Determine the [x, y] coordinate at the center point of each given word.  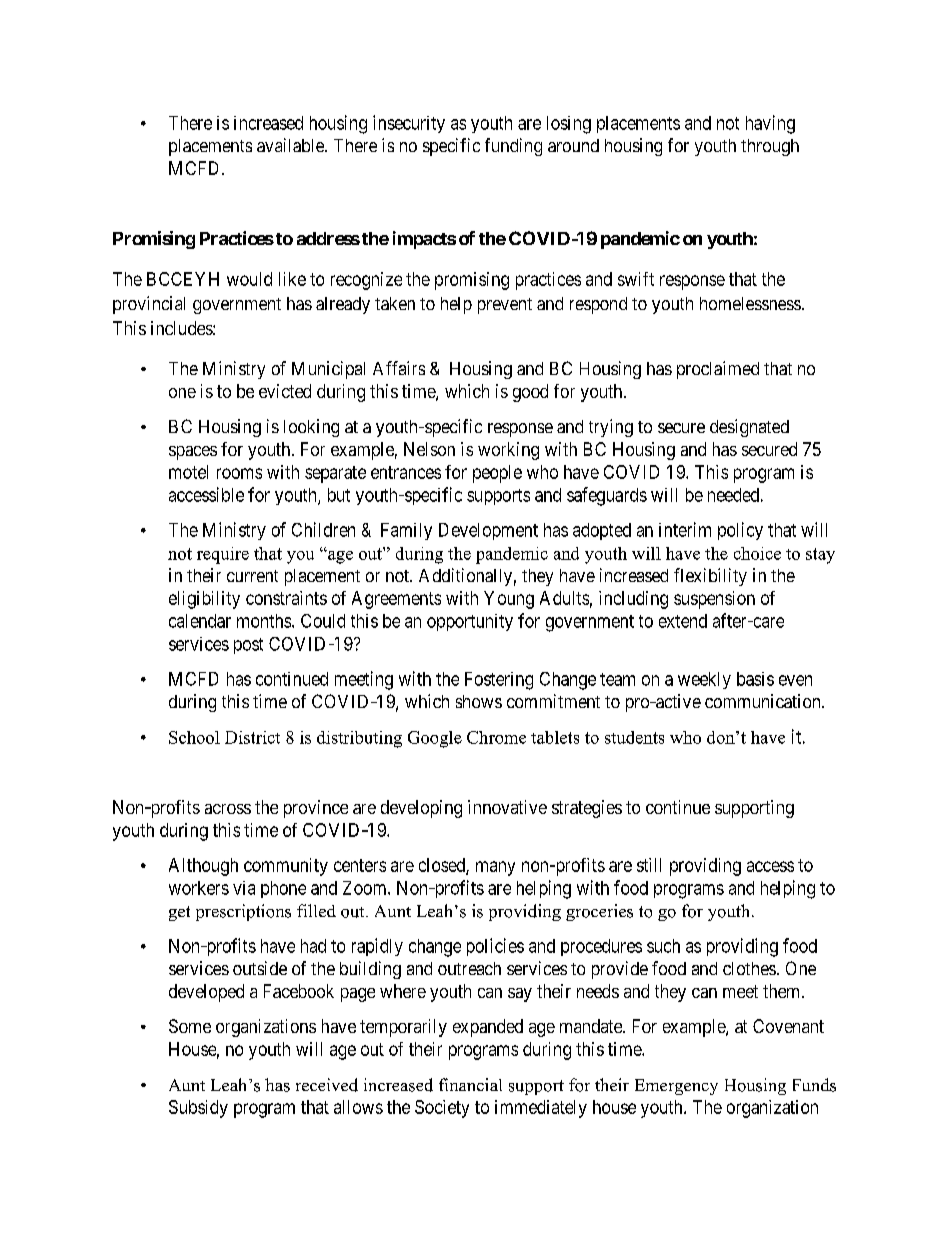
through [770, 147]
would [249, 279]
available [291, 145]
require [223, 555]
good [530, 393]
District [252, 737]
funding [513, 147]
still [649, 865]
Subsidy [198, 1109]
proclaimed [718, 370]
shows [479, 701]
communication [764, 701]
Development [488, 531]
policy [740, 531]
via [244, 888]
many [495, 868]
